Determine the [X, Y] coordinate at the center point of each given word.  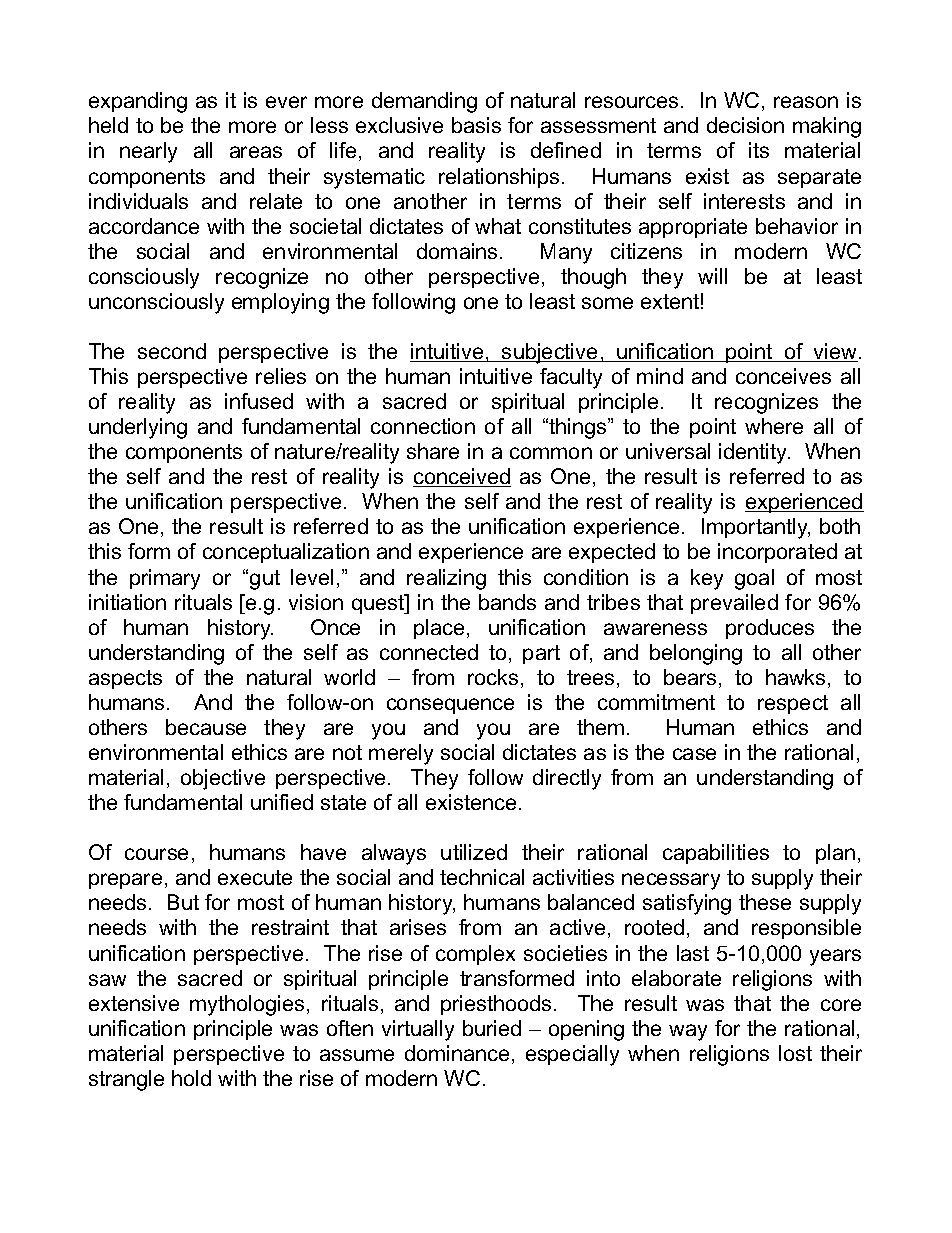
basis [476, 125]
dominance [457, 1053]
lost [795, 1053]
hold [191, 1078]
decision [745, 125]
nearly [148, 152]
